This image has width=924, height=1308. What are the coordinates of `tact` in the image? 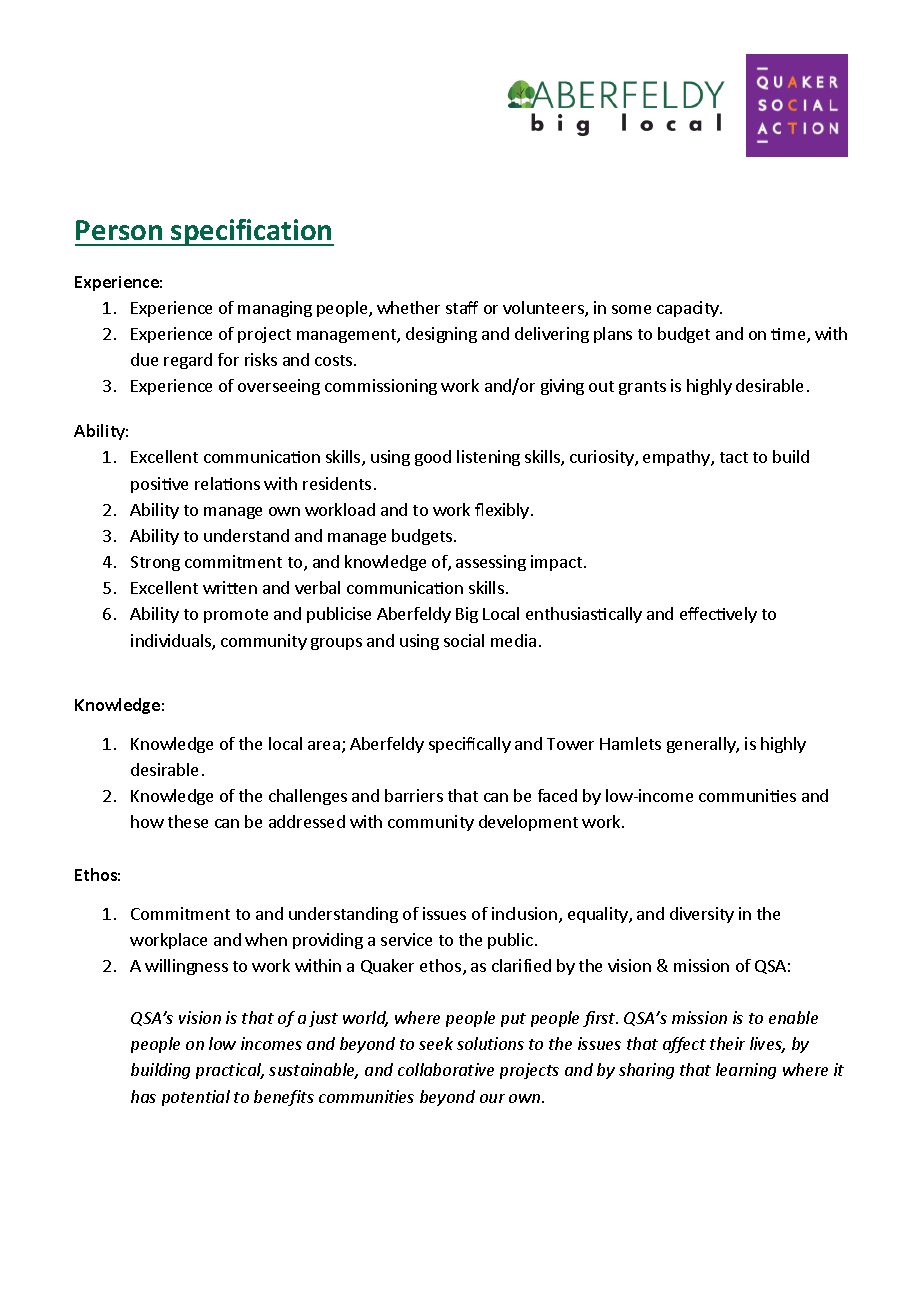 It's located at (734, 457).
